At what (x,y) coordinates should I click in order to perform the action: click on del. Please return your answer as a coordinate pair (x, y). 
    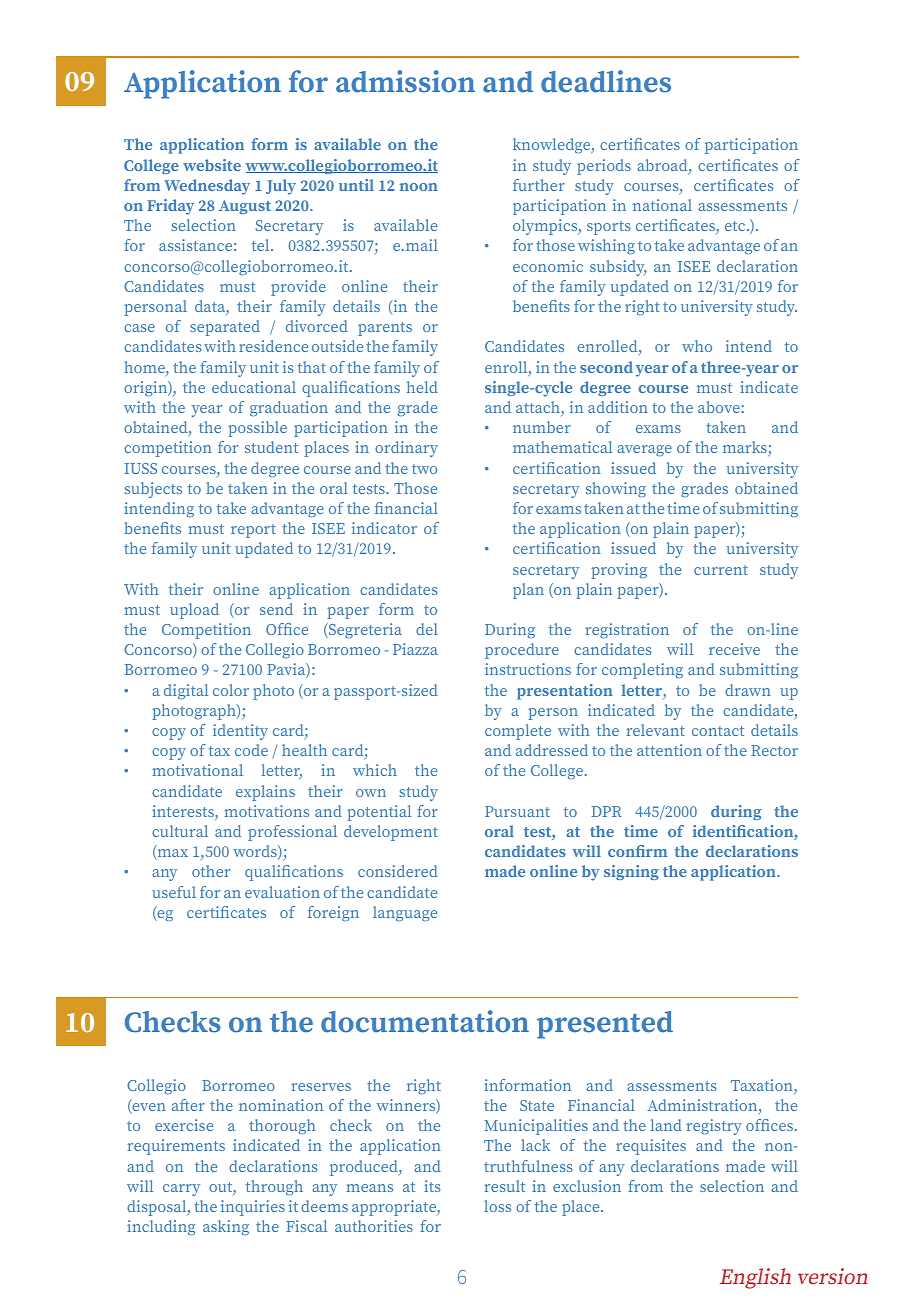
    Looking at the image, I should click on (427, 629).
